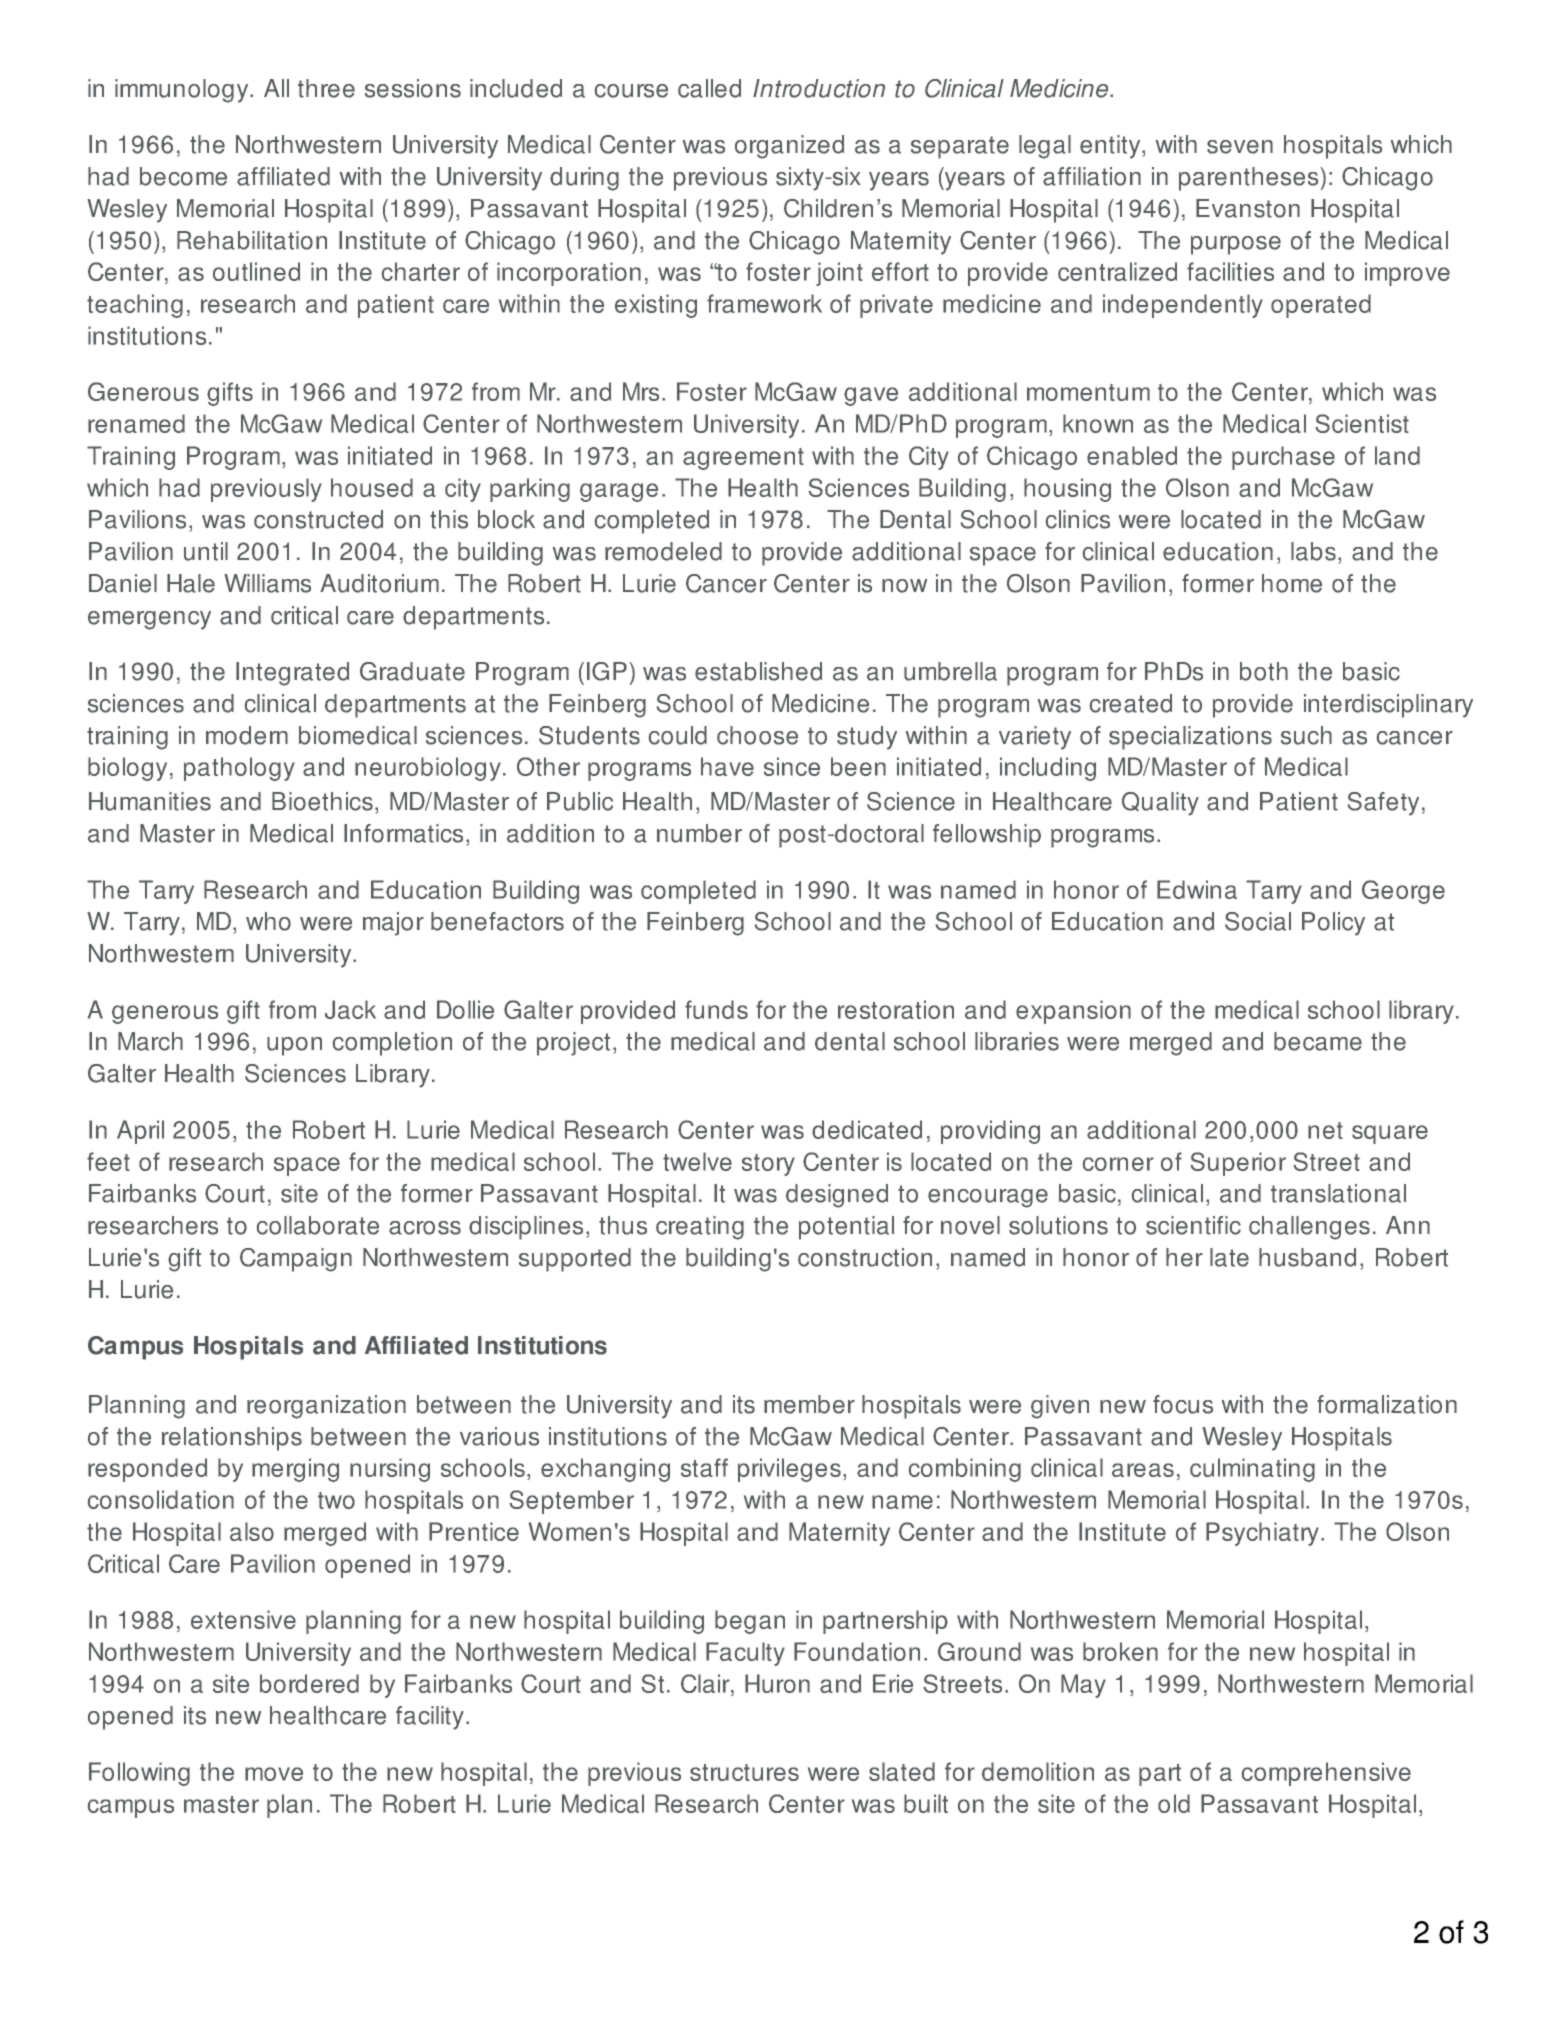 Image resolution: width=1562 pixels, height=2022 pixels. I want to click on Social, so click(1258, 921).
